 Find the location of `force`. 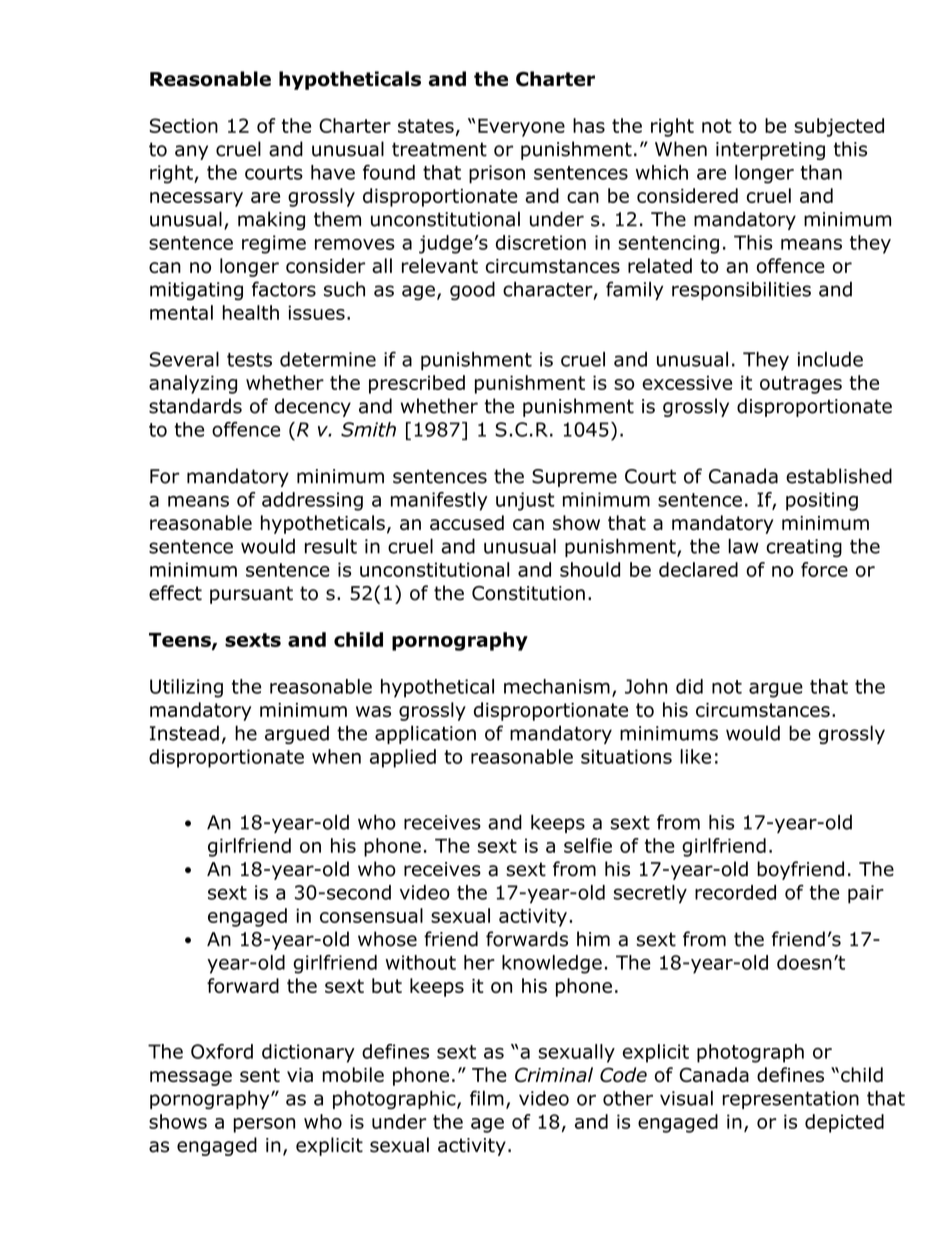

force is located at coordinates (824, 569).
